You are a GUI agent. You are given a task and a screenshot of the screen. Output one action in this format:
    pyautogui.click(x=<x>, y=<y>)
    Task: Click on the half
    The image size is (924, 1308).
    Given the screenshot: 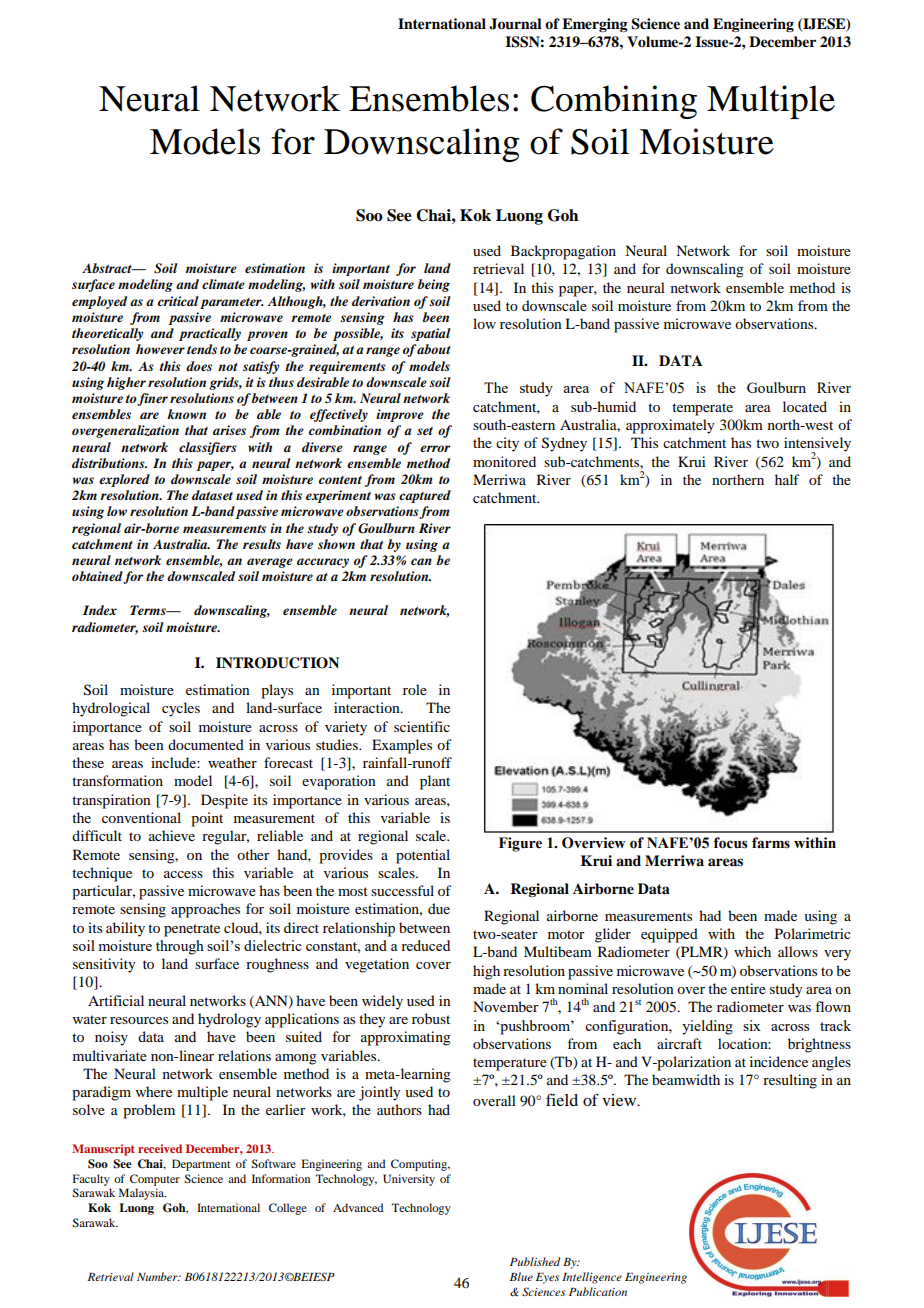 What is the action you would take?
    pyautogui.click(x=787, y=479)
